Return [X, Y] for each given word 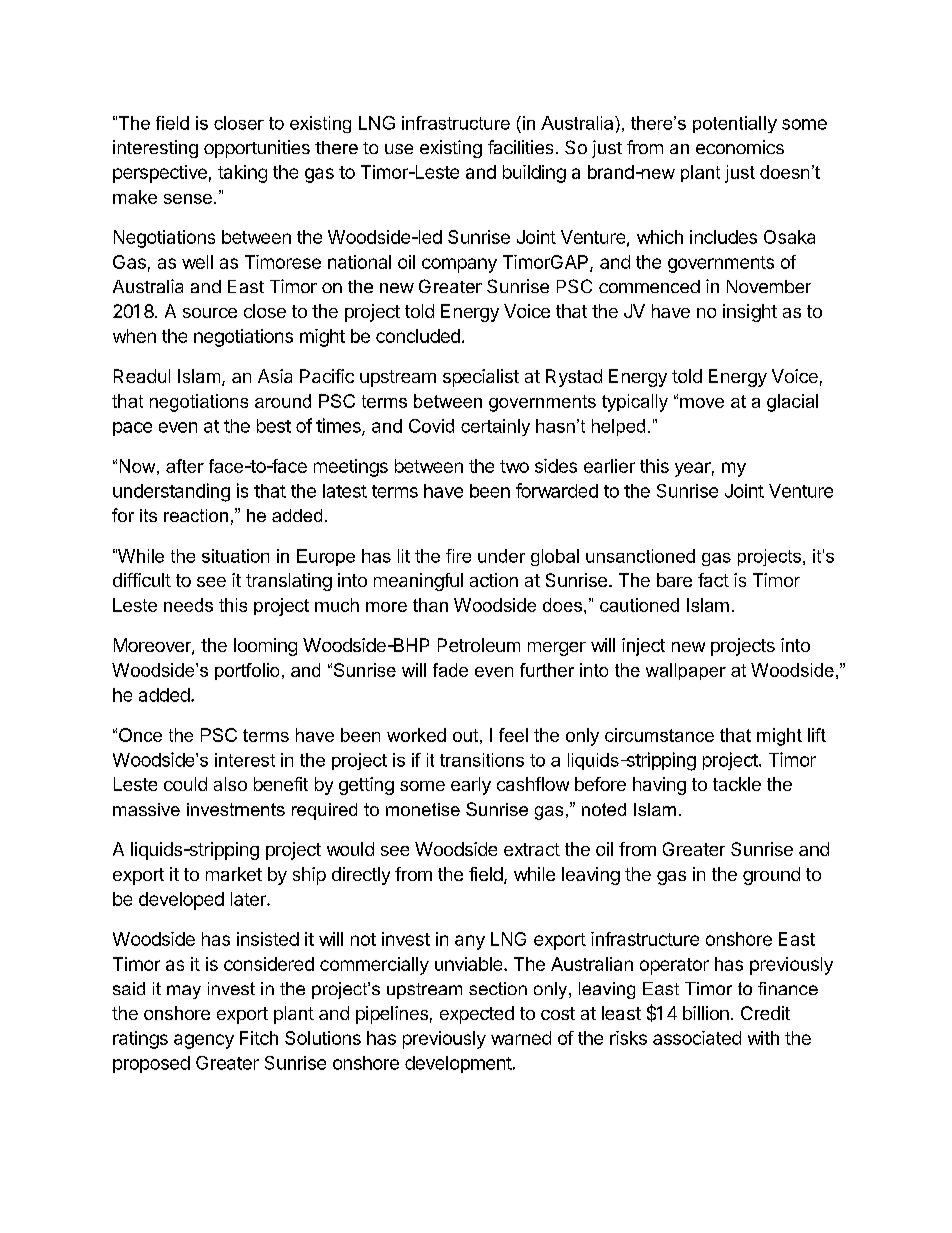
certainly [495, 427]
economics [740, 147]
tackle [737, 784]
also [230, 784]
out [465, 735]
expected [477, 1015]
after [185, 466]
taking [242, 174]
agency [204, 1041]
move [702, 403]
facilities [520, 147]
